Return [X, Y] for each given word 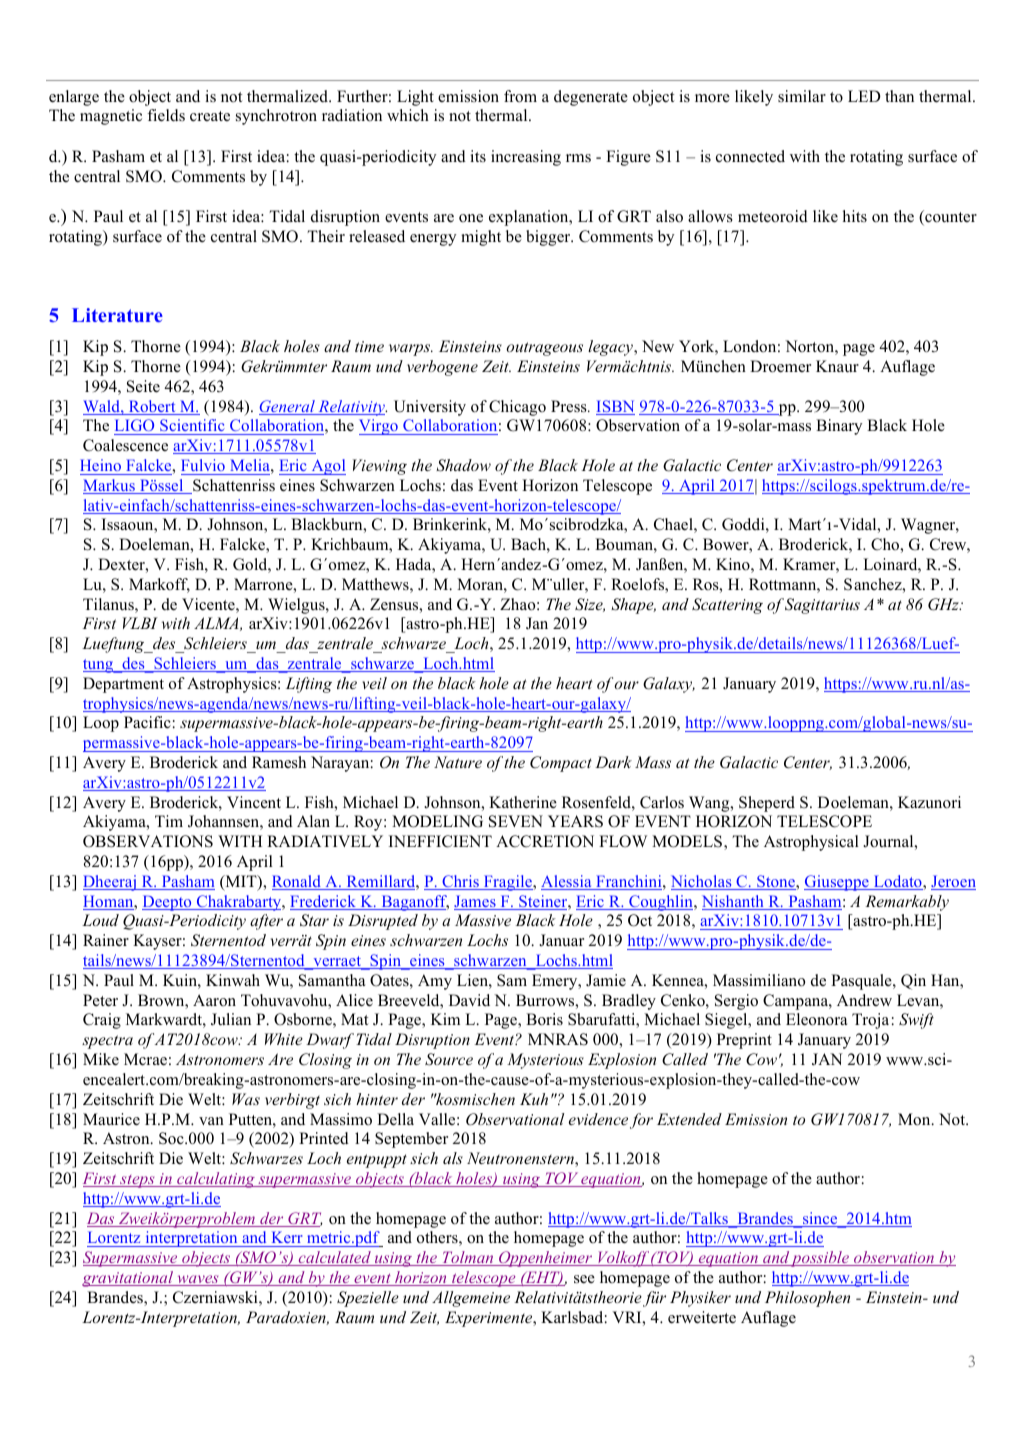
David [469, 1000]
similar [802, 96]
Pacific [147, 722]
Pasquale [862, 982]
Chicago [517, 408]
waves [198, 1280]
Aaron [214, 1000]
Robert [152, 407]
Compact [561, 764]
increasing [526, 158]
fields [166, 115]
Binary [839, 427]
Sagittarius [822, 606]
